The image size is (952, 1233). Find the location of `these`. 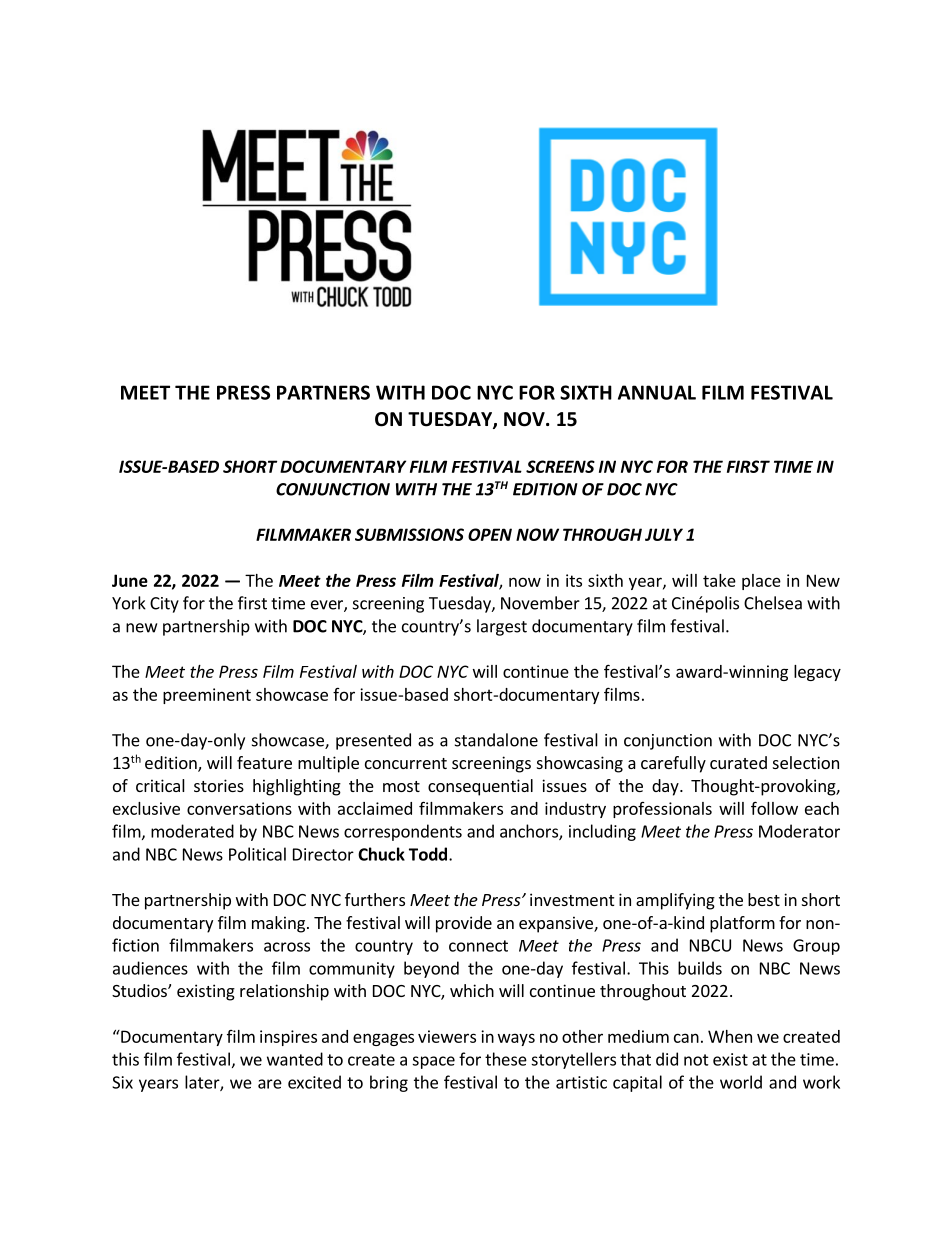

these is located at coordinates (506, 1059).
